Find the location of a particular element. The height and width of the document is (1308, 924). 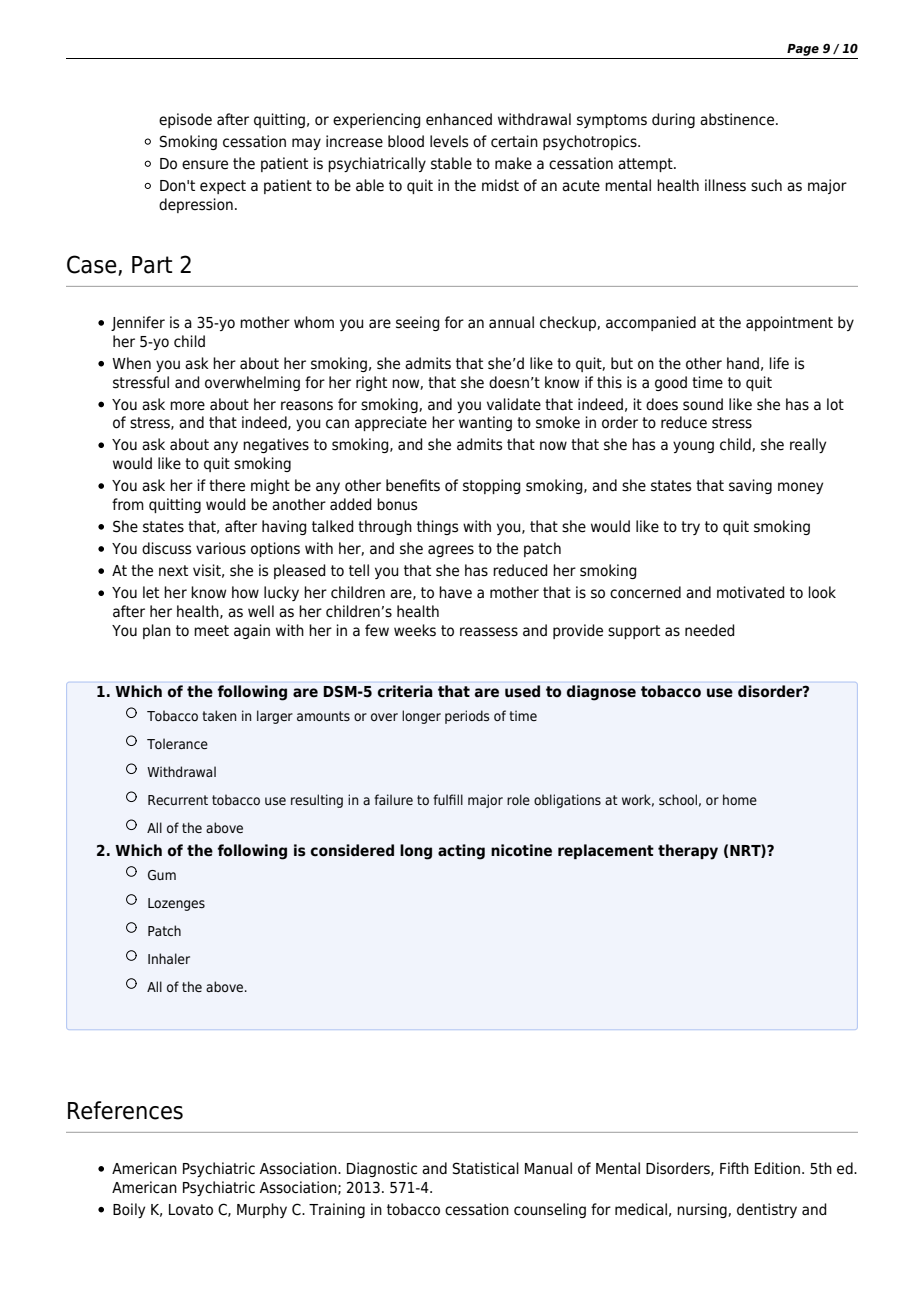

enhanced is located at coordinates (459, 119).
